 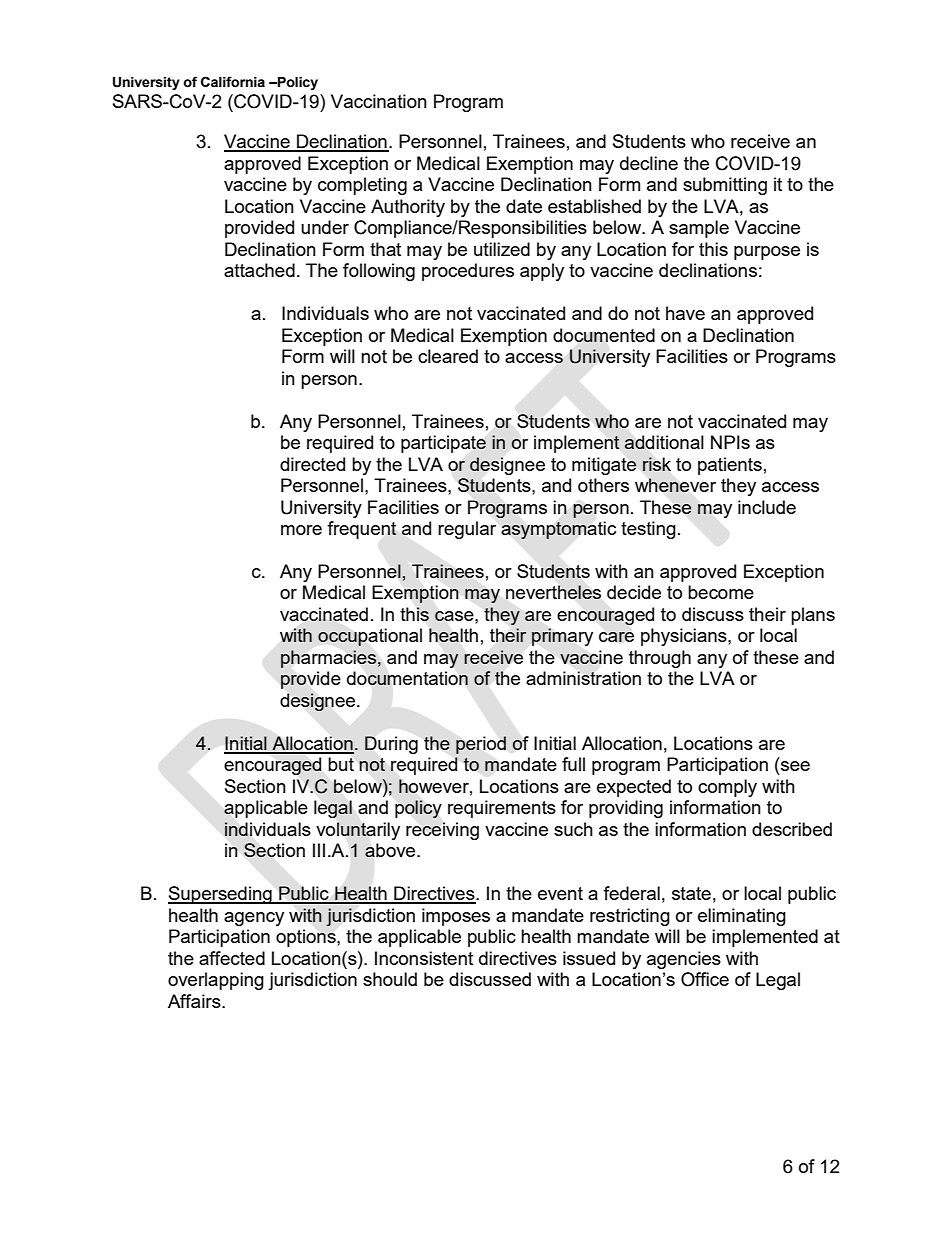 I want to click on affected, so click(x=232, y=958).
